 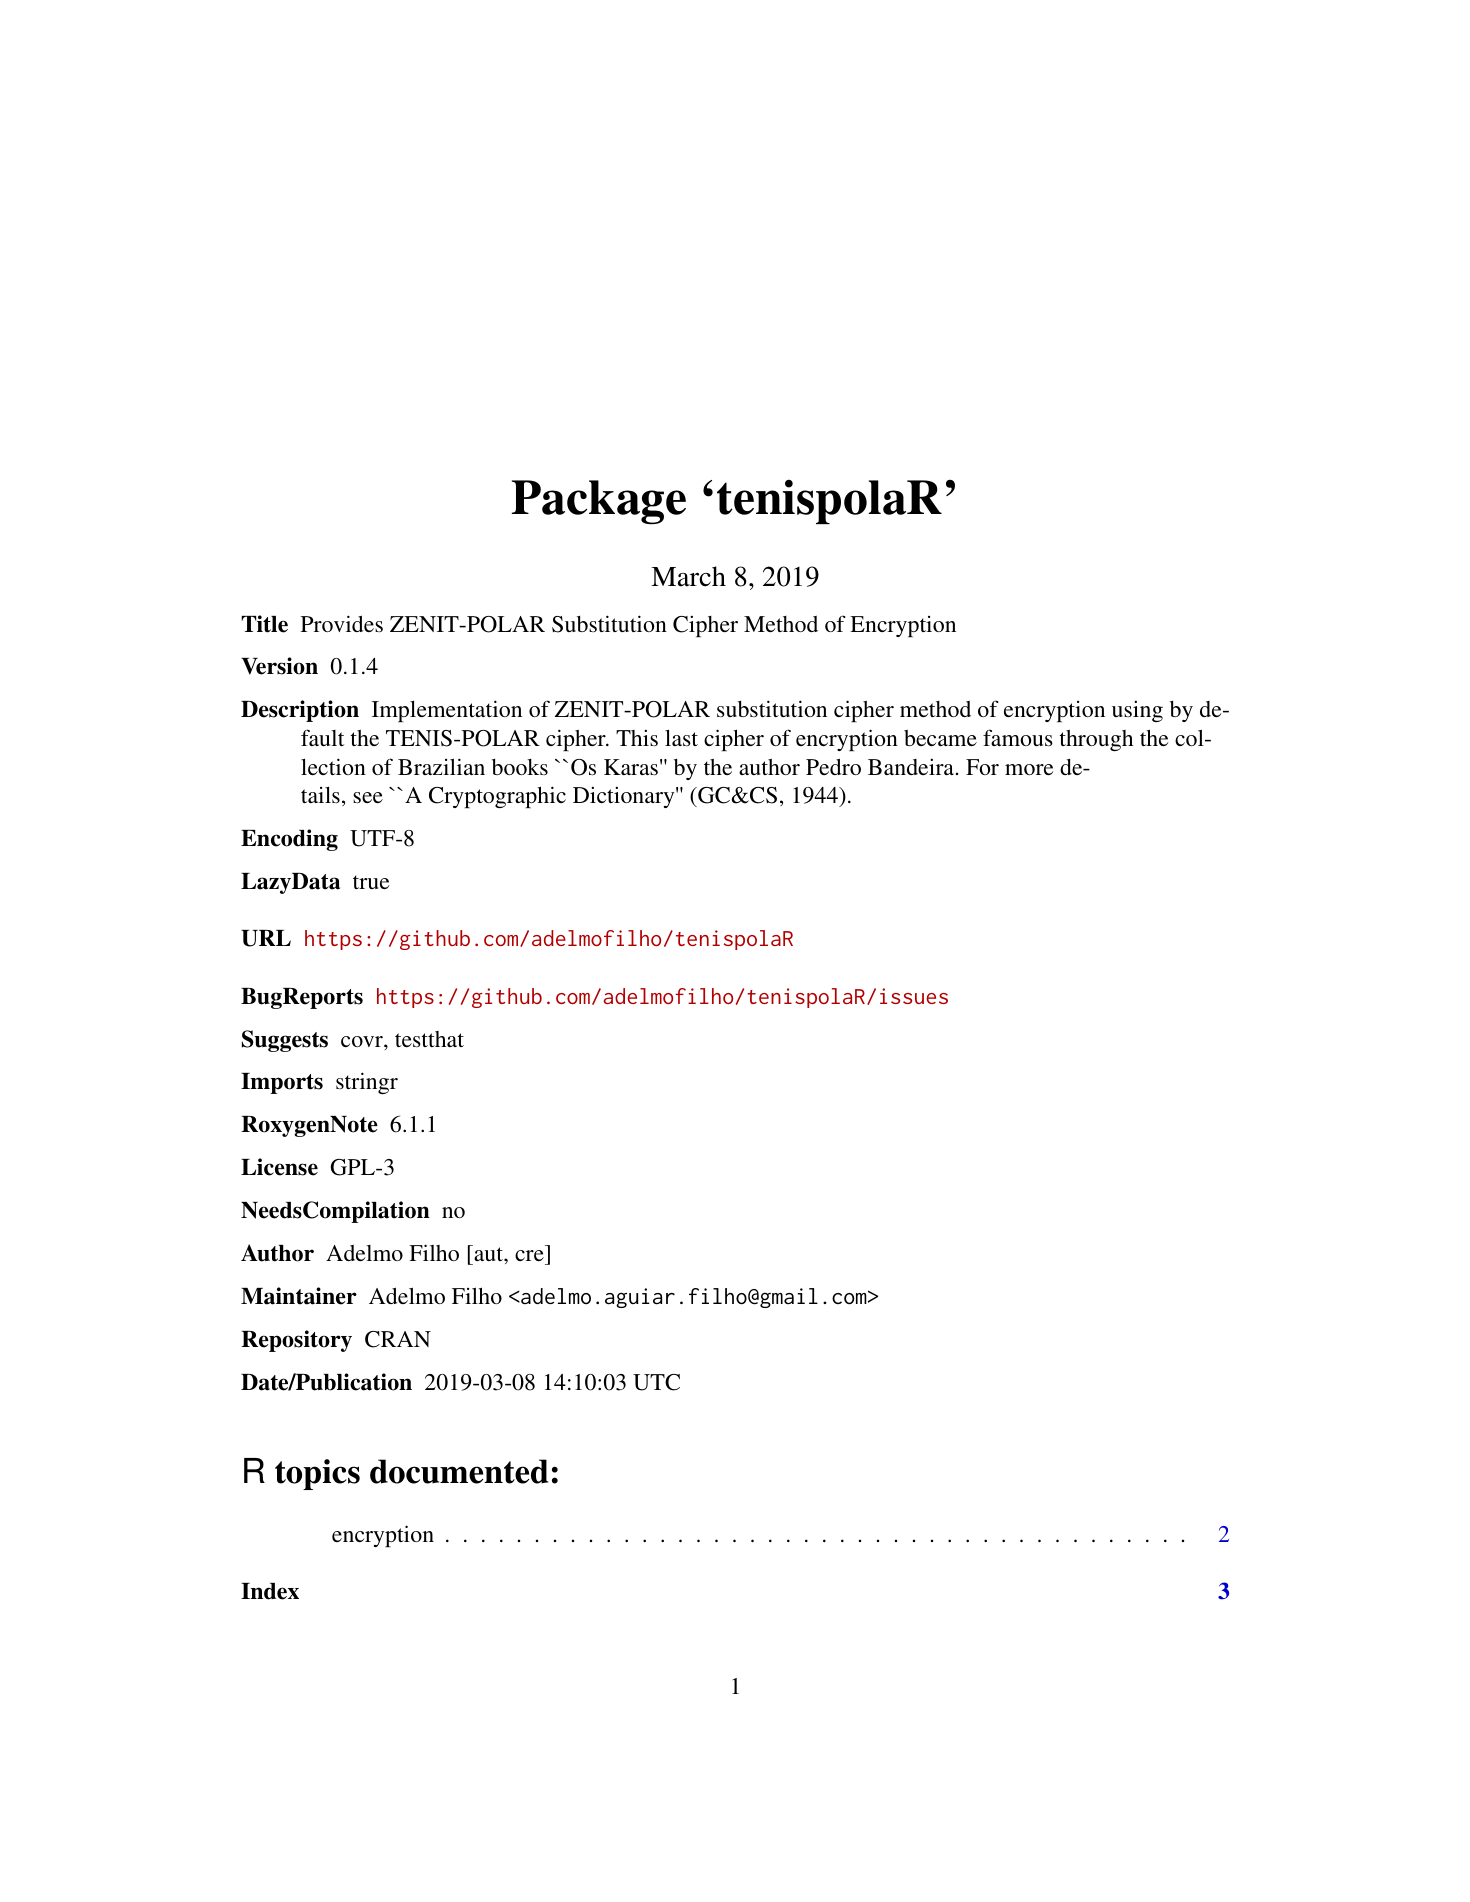 I want to click on testthat, so click(x=429, y=1039).
